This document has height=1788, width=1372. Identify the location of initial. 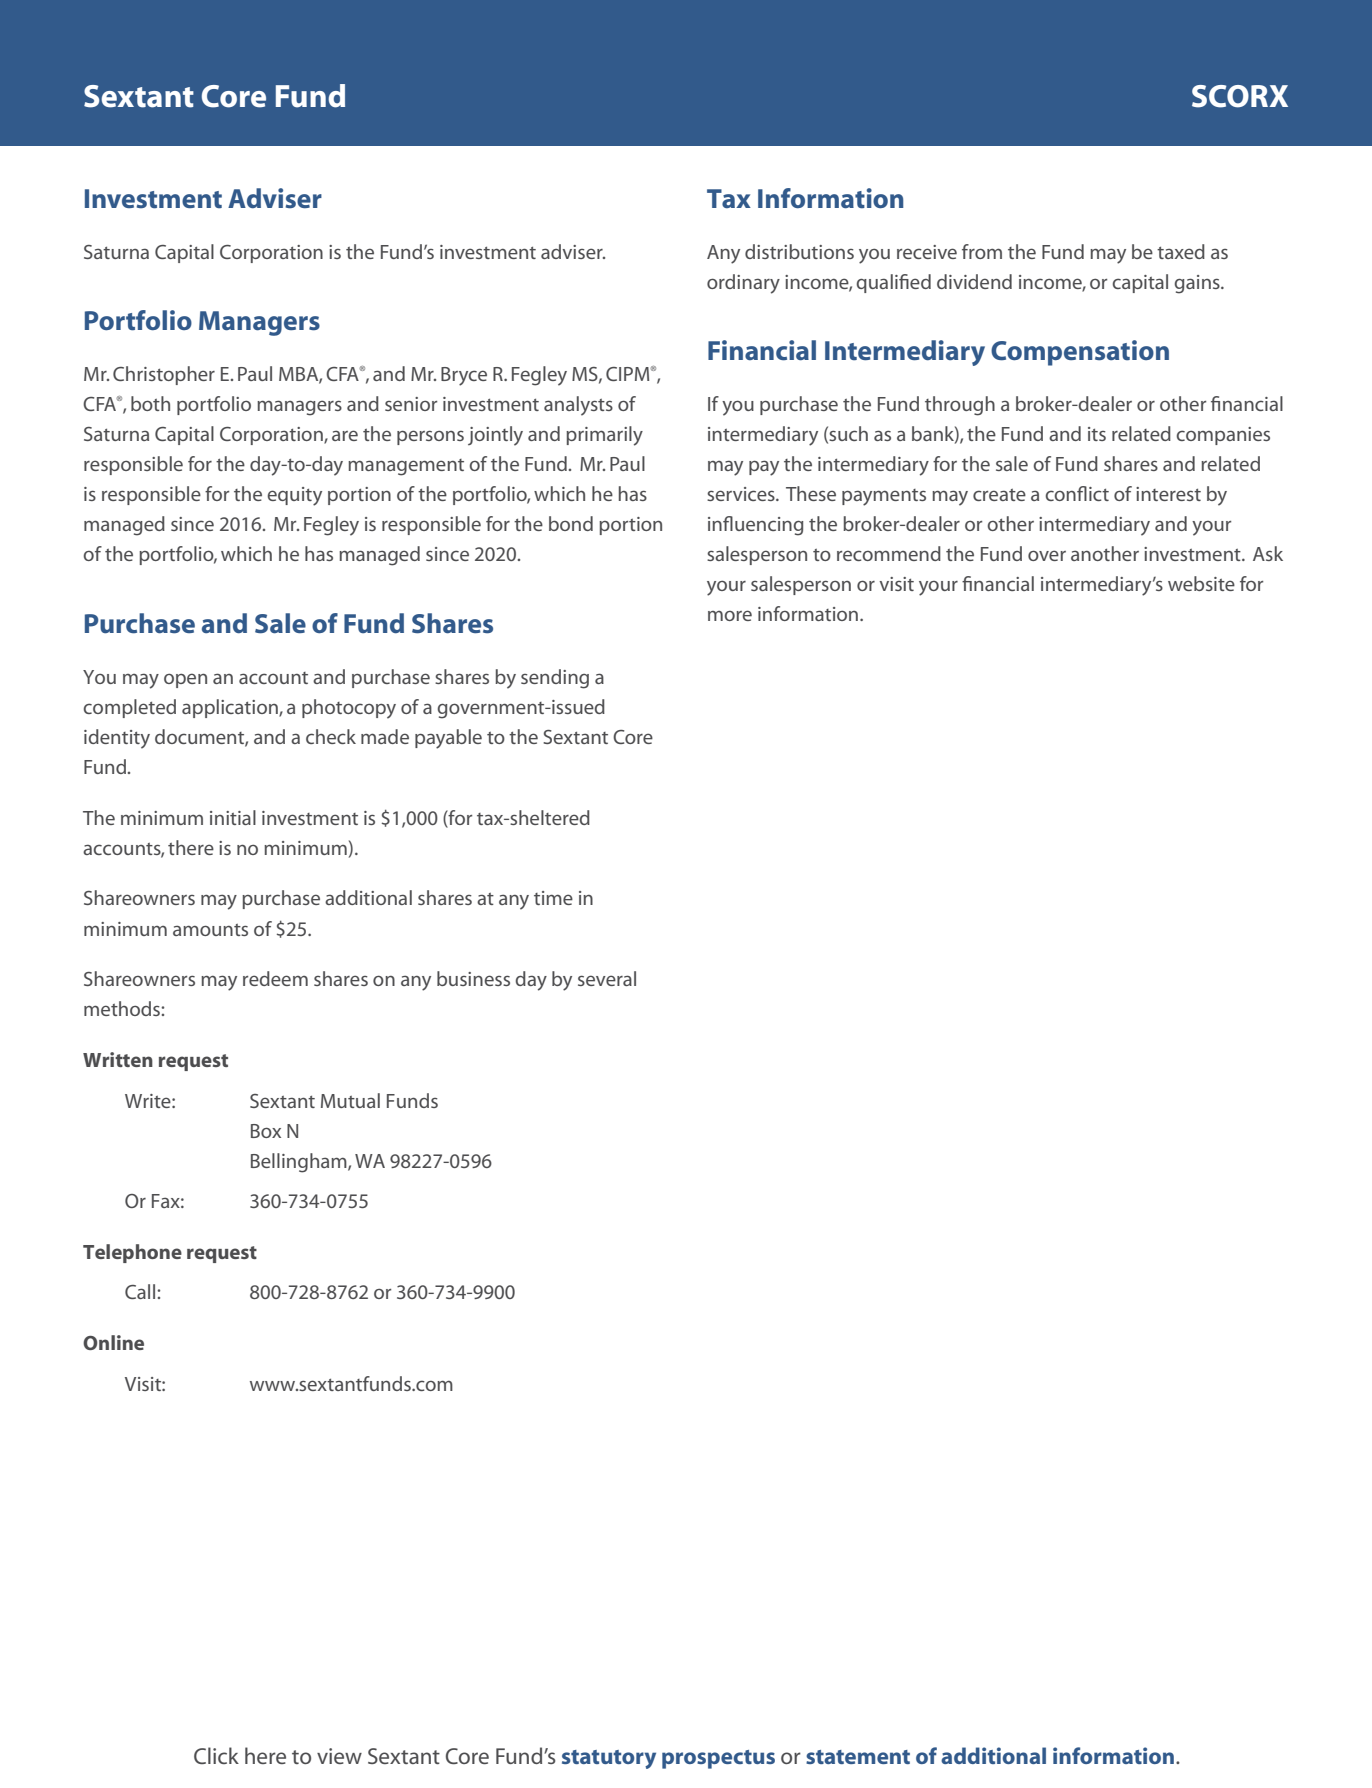
(233, 817).
